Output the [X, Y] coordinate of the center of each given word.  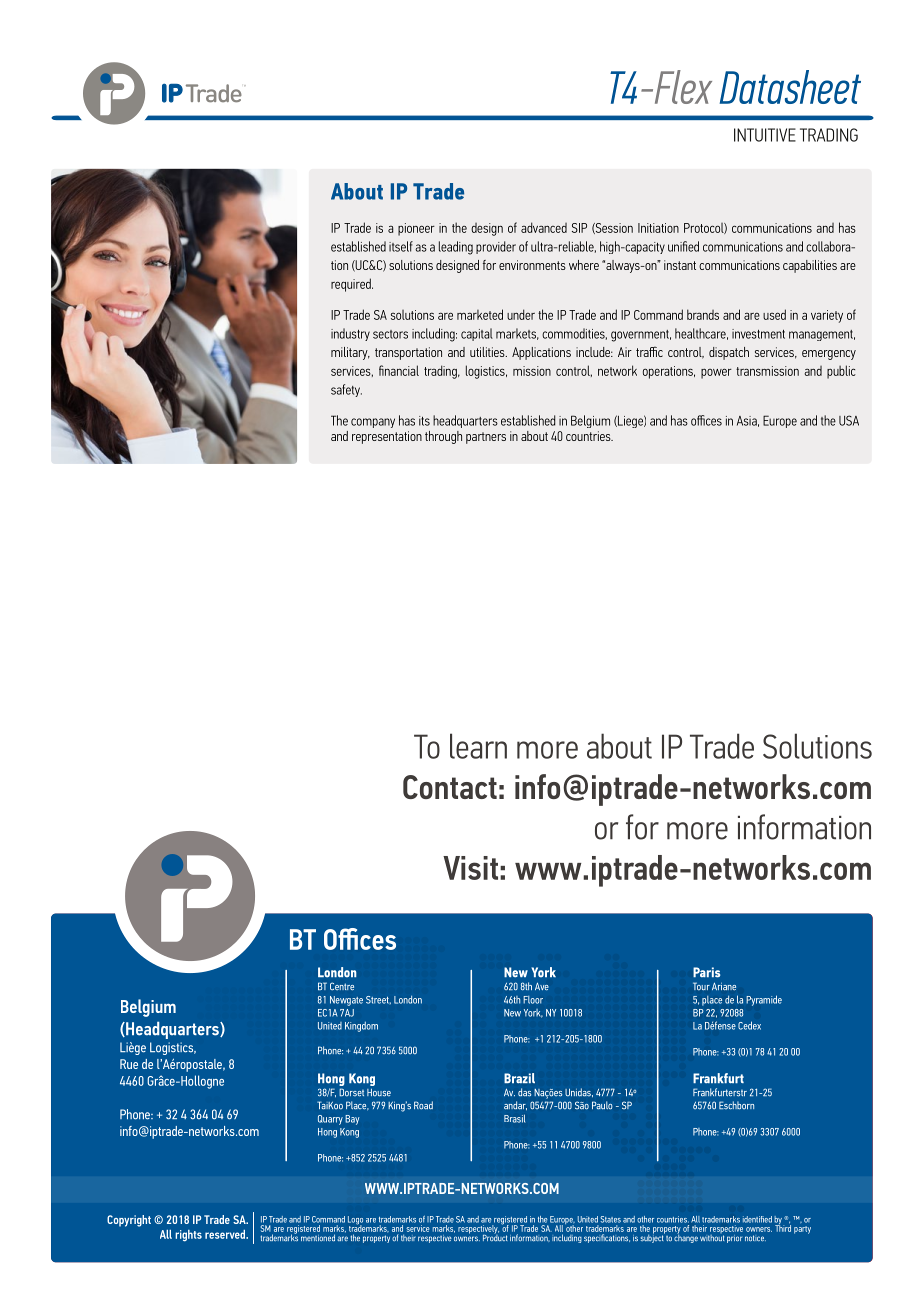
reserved [226, 1234]
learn [478, 746]
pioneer [416, 229]
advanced [544, 227]
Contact [450, 787]
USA [849, 420]
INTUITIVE [765, 135]
